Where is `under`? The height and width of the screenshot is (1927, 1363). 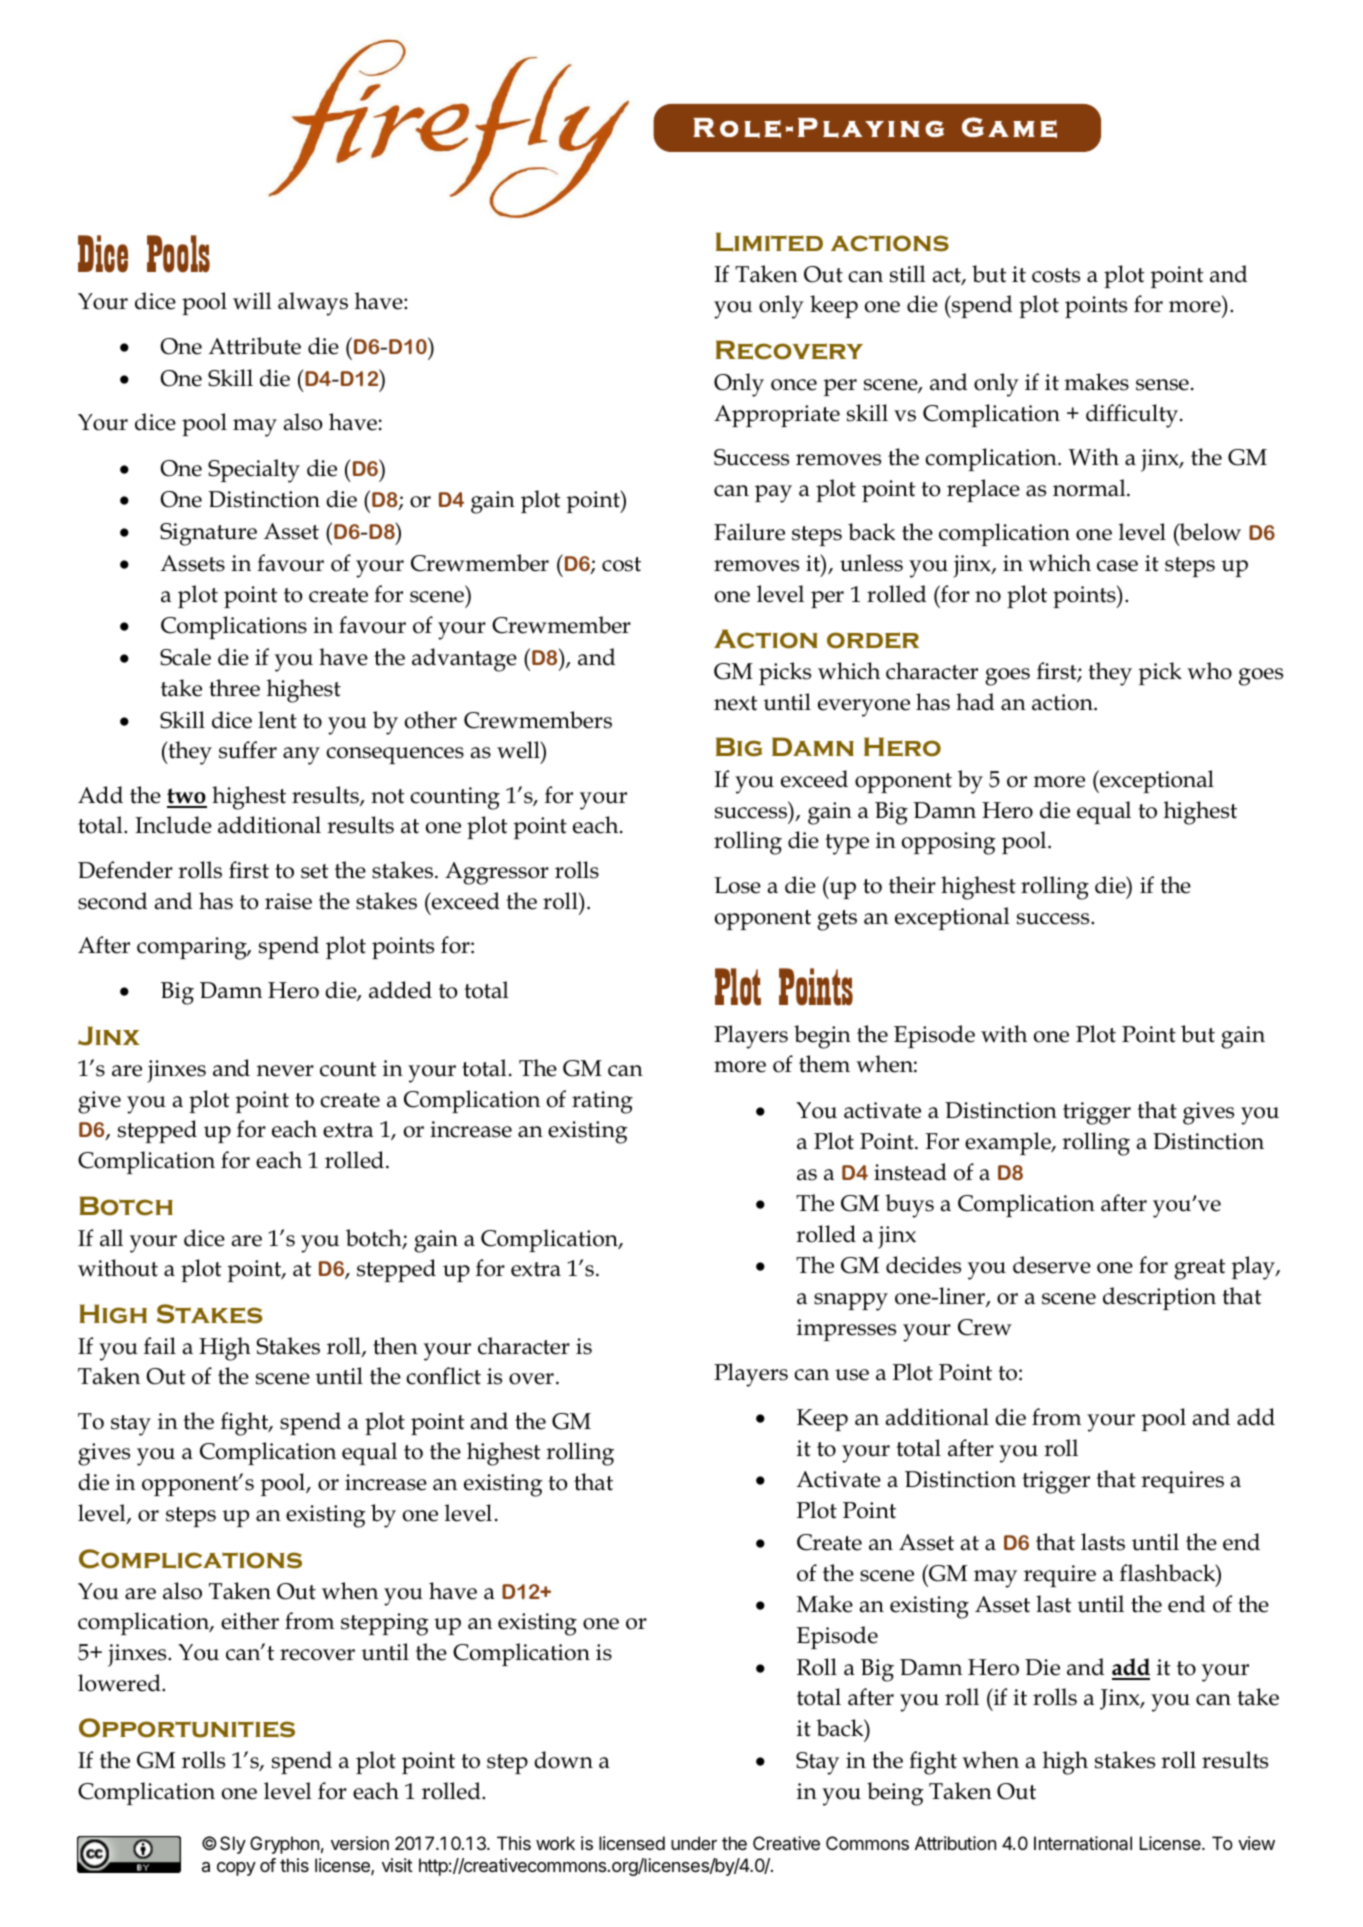 under is located at coordinates (694, 1843).
